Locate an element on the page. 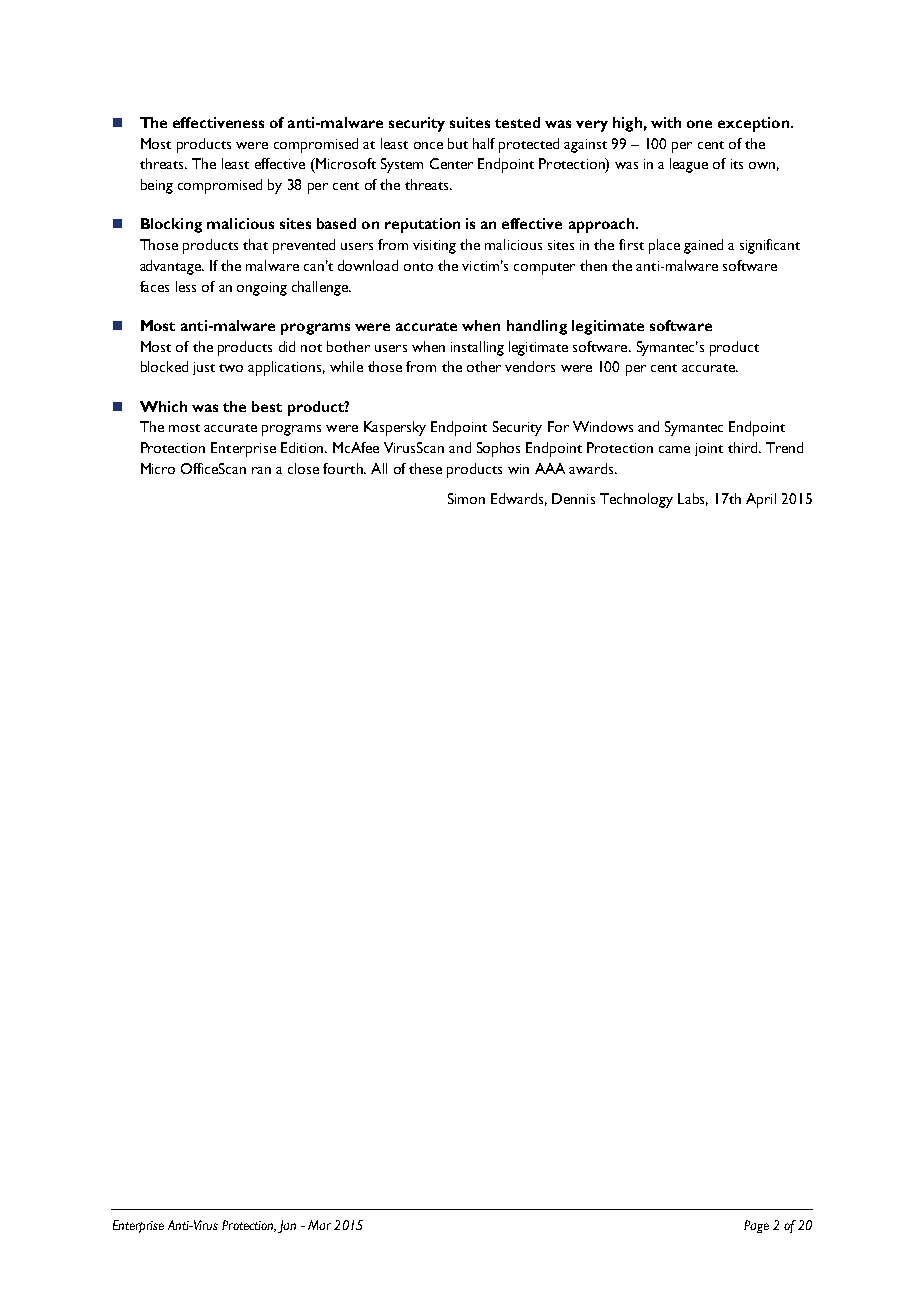 This document has width=924, height=1308. Page is located at coordinates (756, 1226).
